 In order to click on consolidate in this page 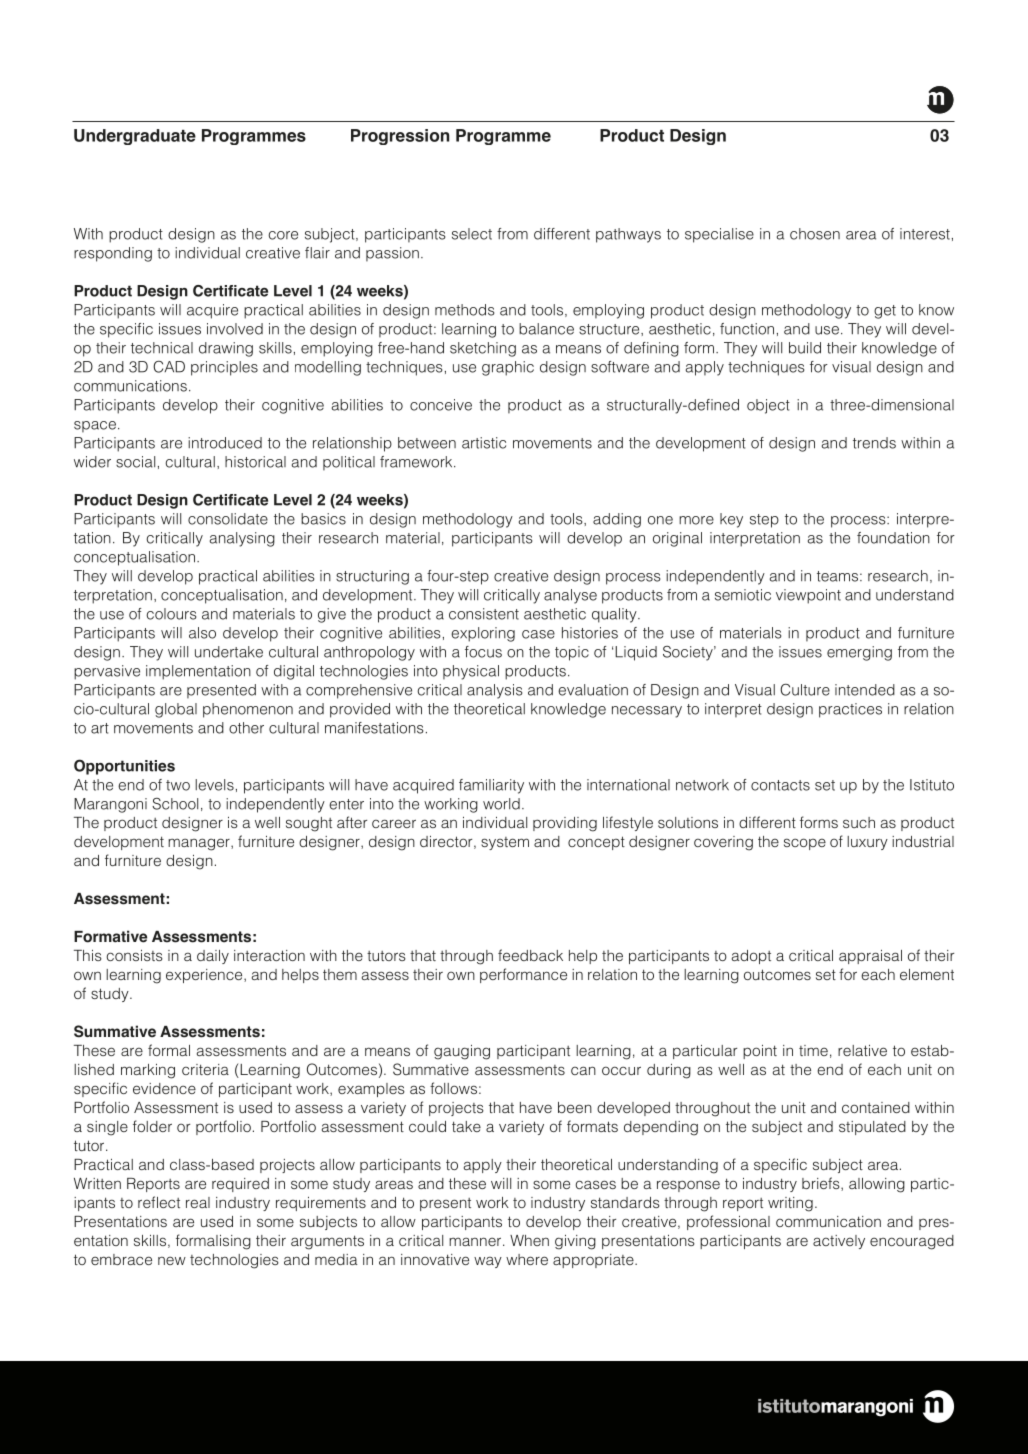, I will do `click(228, 519)`.
